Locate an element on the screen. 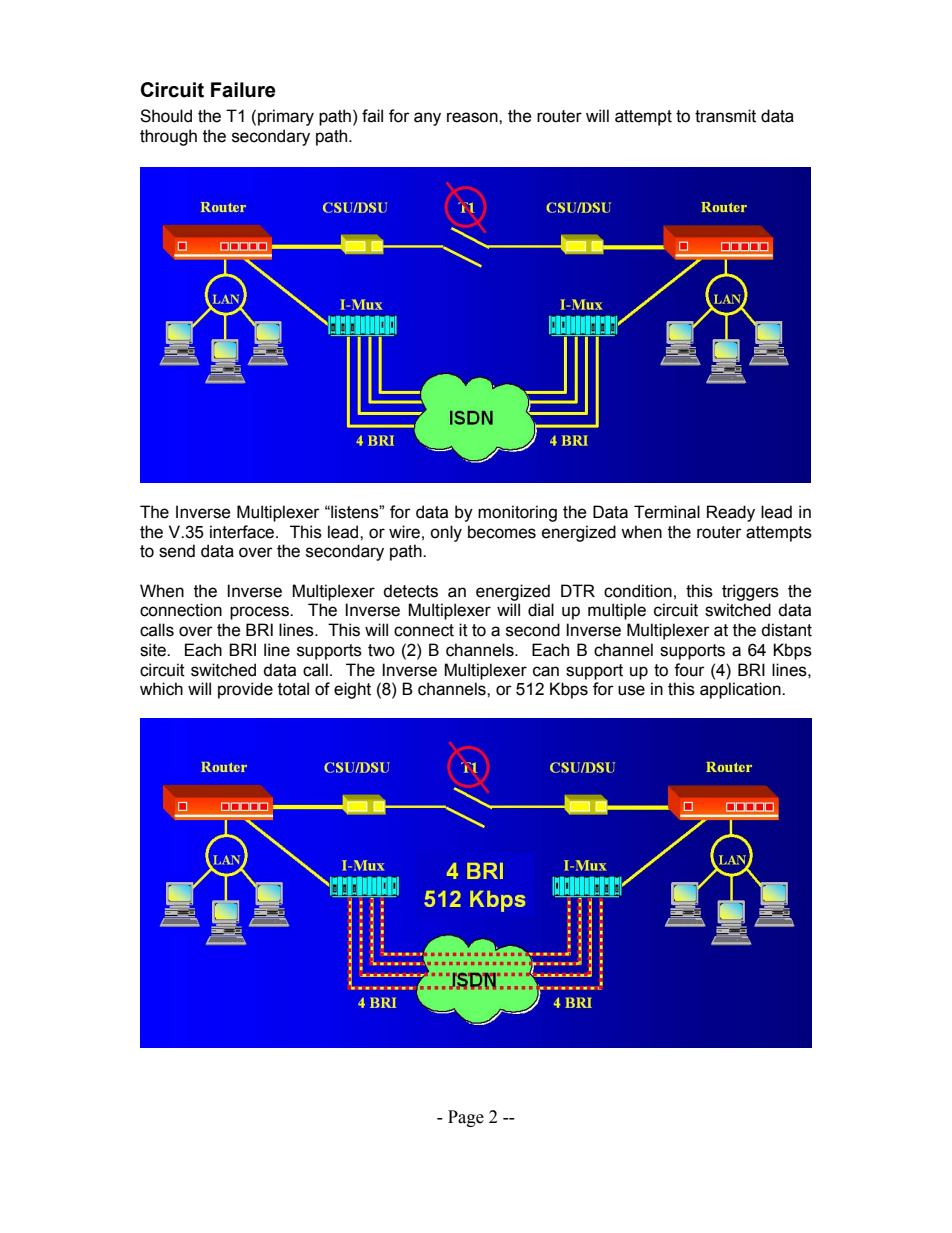 The height and width of the screenshot is (1233, 952). application is located at coordinates (741, 690).
